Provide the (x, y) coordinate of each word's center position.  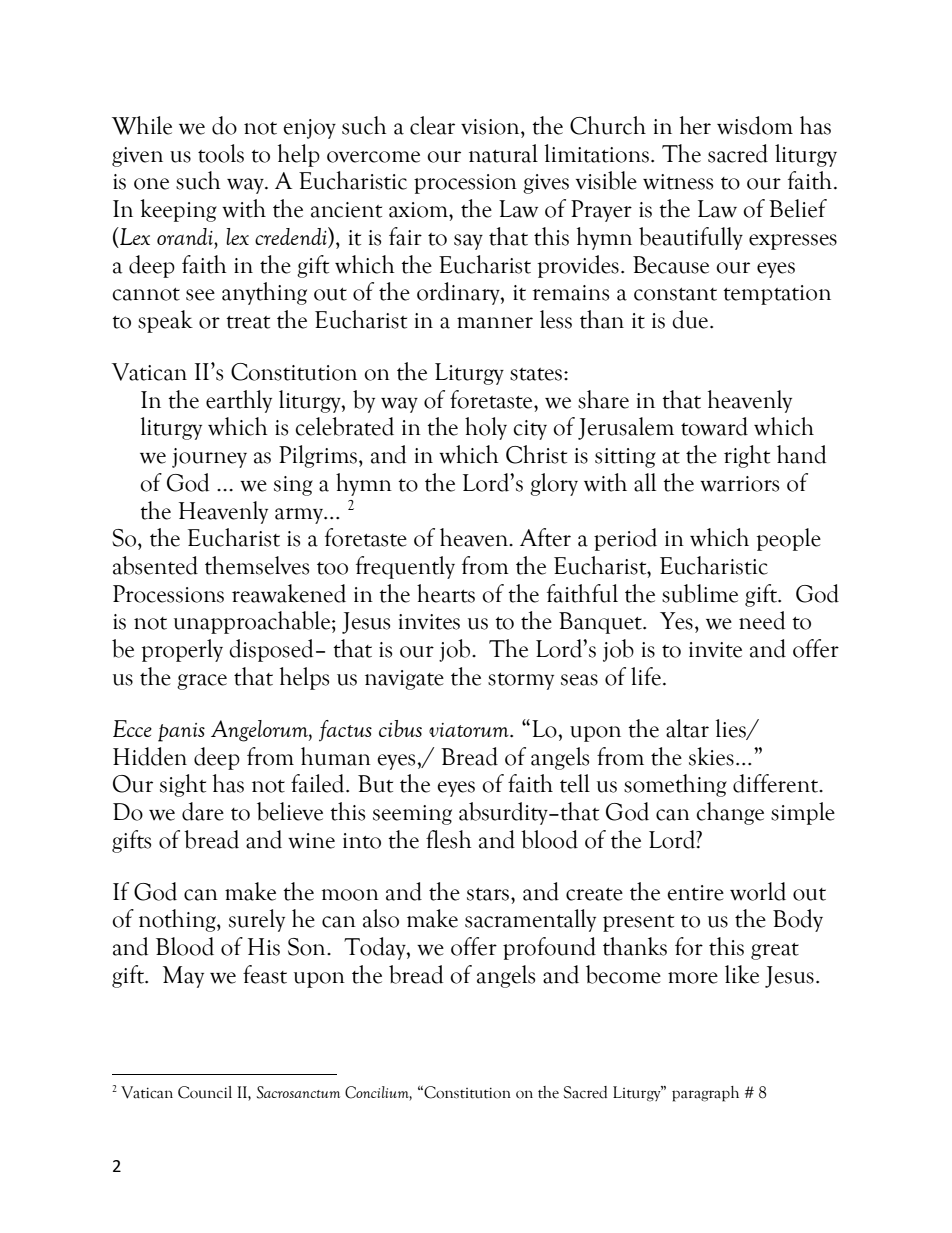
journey (209, 458)
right (747, 456)
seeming (412, 815)
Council (205, 1092)
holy (486, 428)
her (695, 125)
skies (711, 756)
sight (183, 785)
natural (503, 153)
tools (221, 153)
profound (549, 948)
